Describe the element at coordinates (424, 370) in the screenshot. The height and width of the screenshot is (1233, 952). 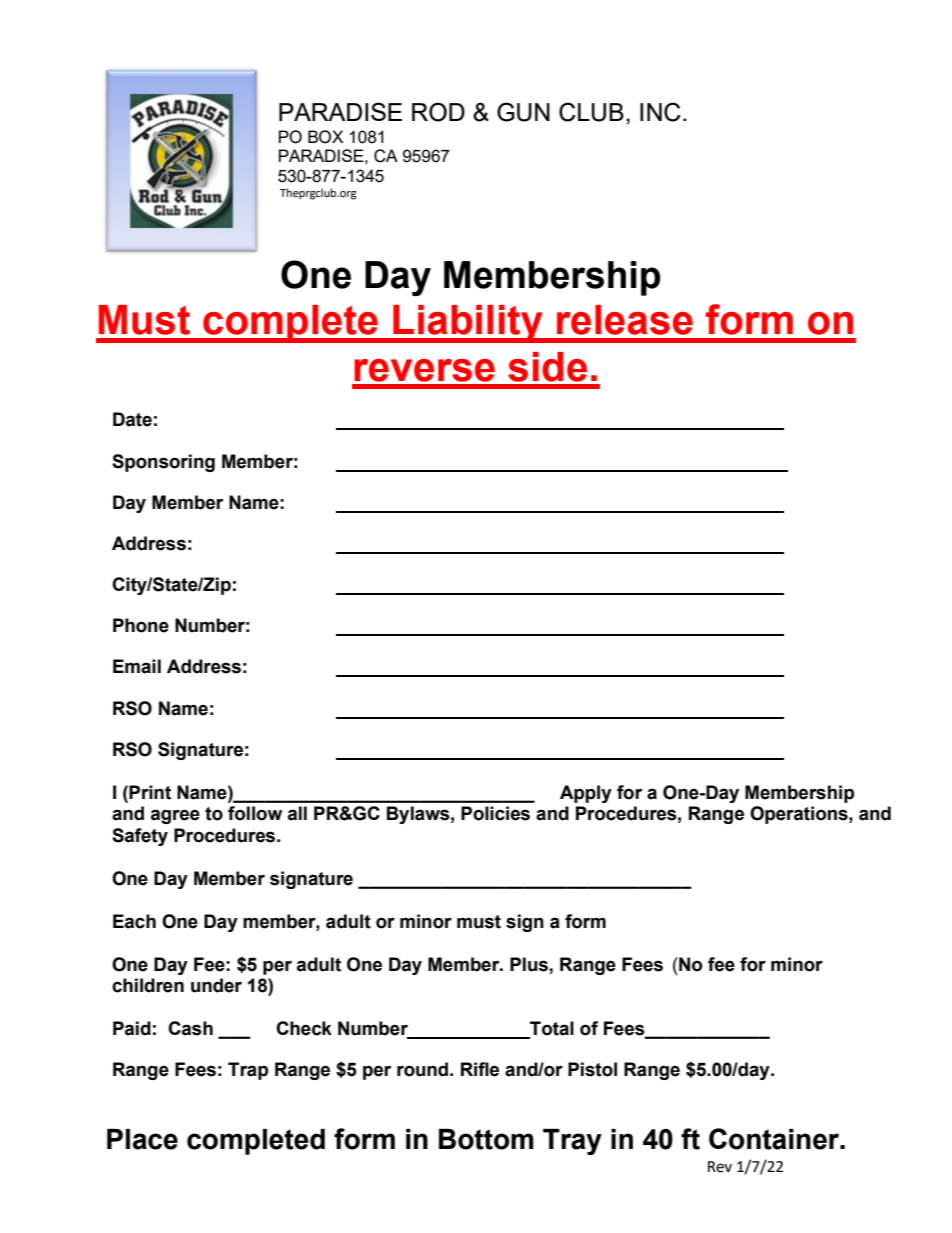
I see `reverse` at that location.
